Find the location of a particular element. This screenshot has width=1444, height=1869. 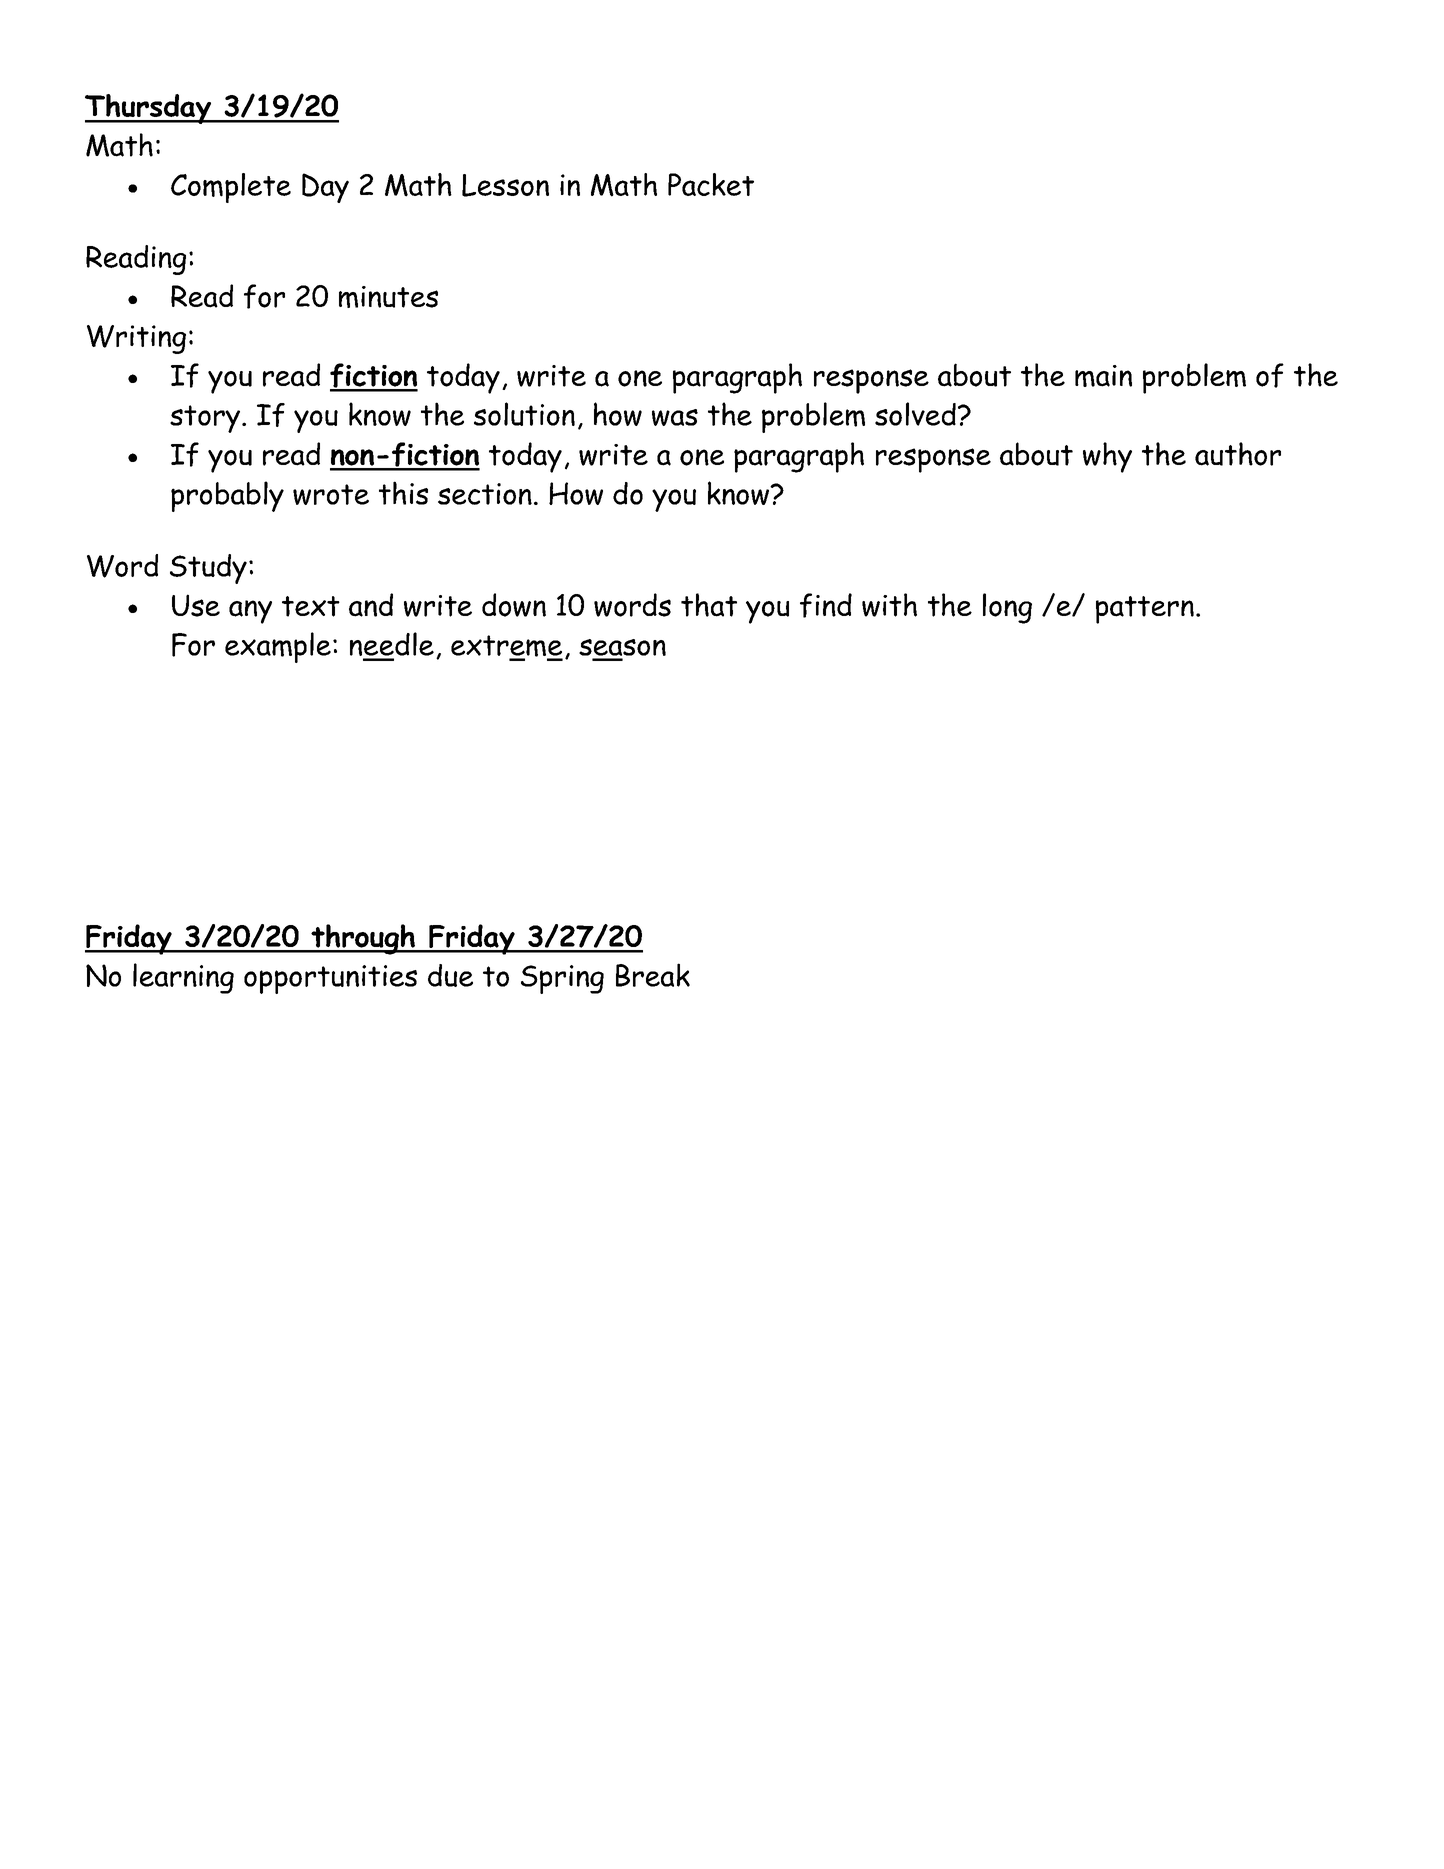

that is located at coordinates (709, 605).
